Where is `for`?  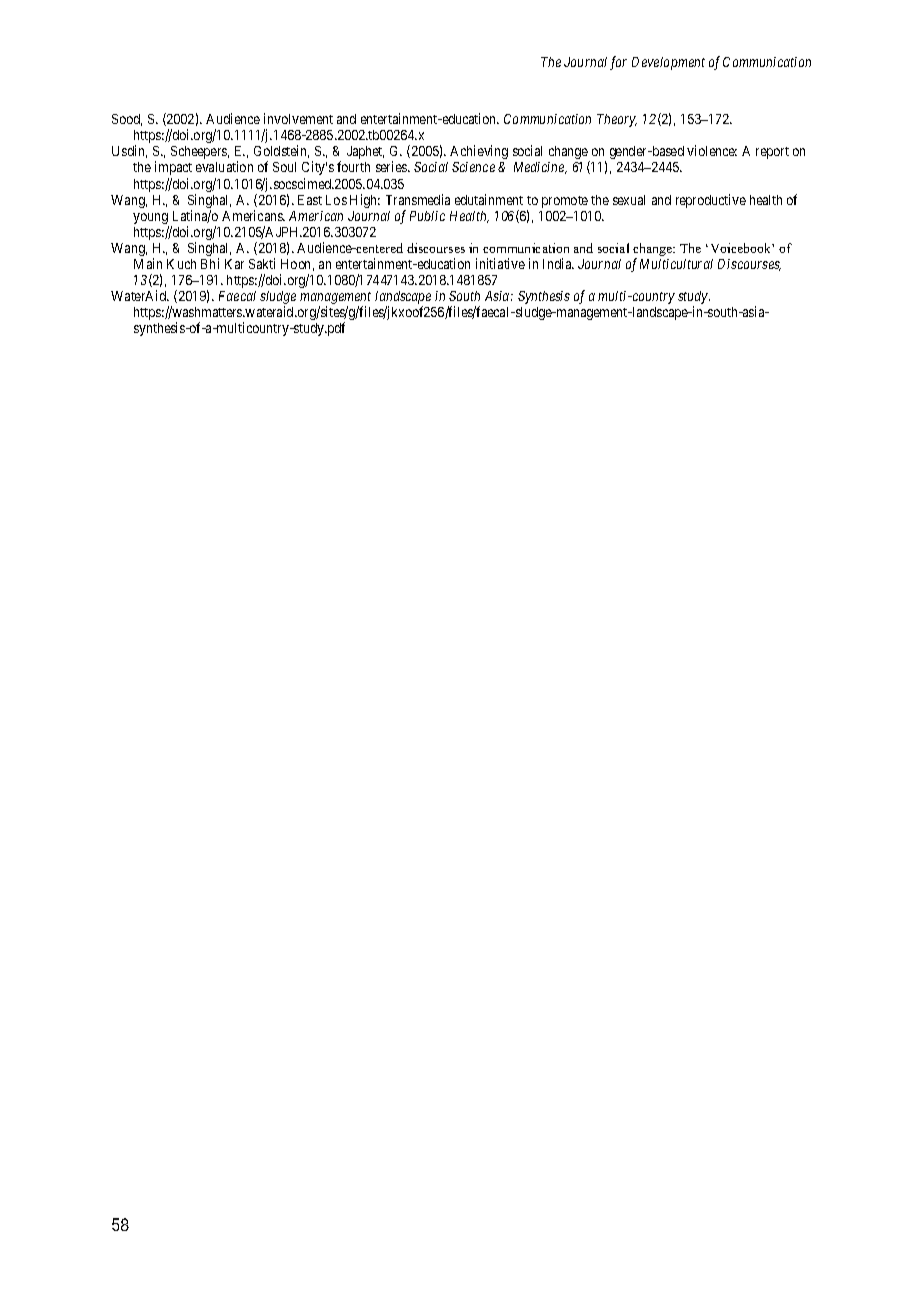 for is located at coordinates (618, 63).
